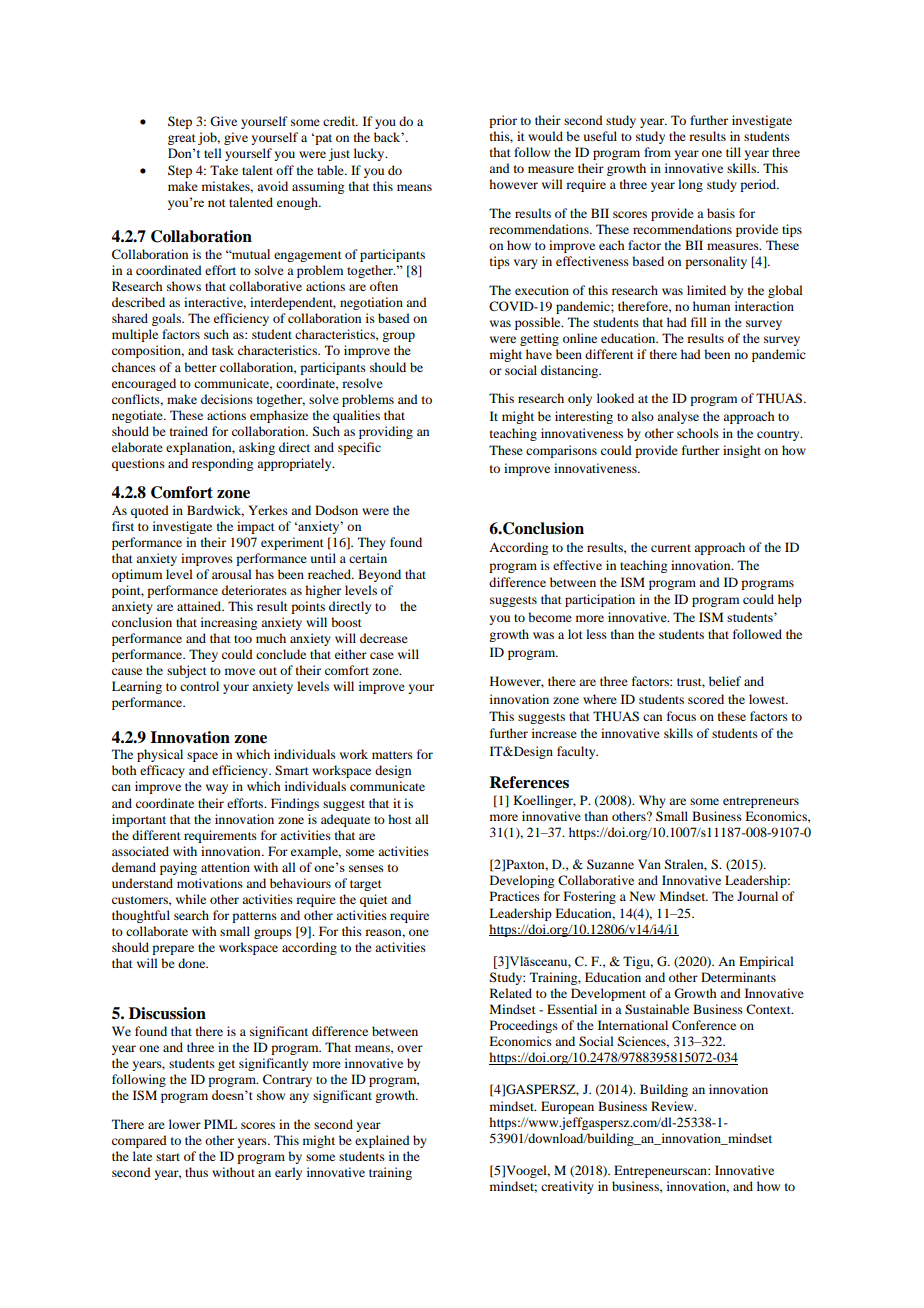 Image resolution: width=924 pixels, height=1308 pixels. What do you see at coordinates (227, 399) in the screenshot?
I see `decisions` at bounding box center [227, 399].
